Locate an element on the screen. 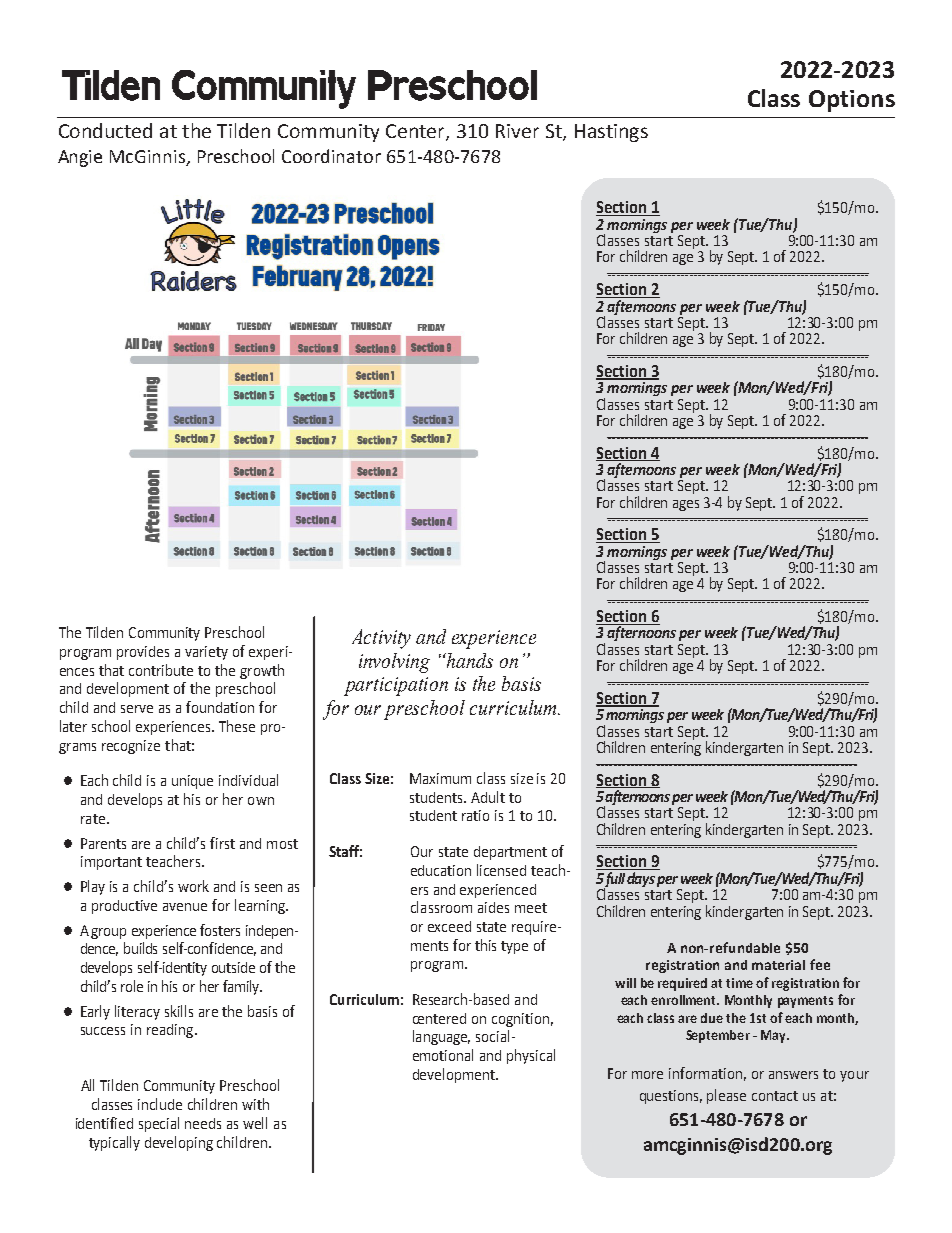  contact is located at coordinates (775, 1096).
